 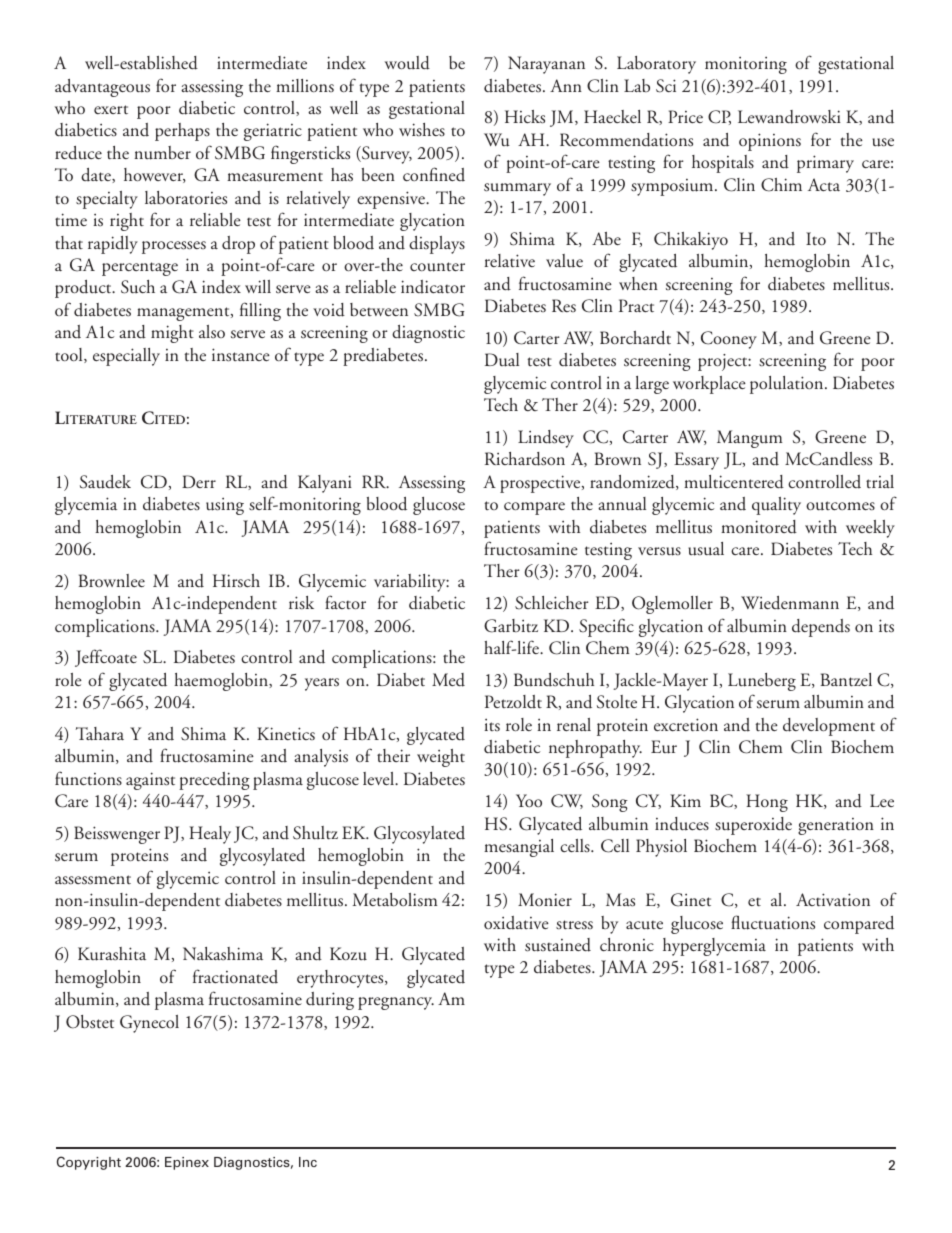 I want to click on Healy, so click(x=210, y=835).
